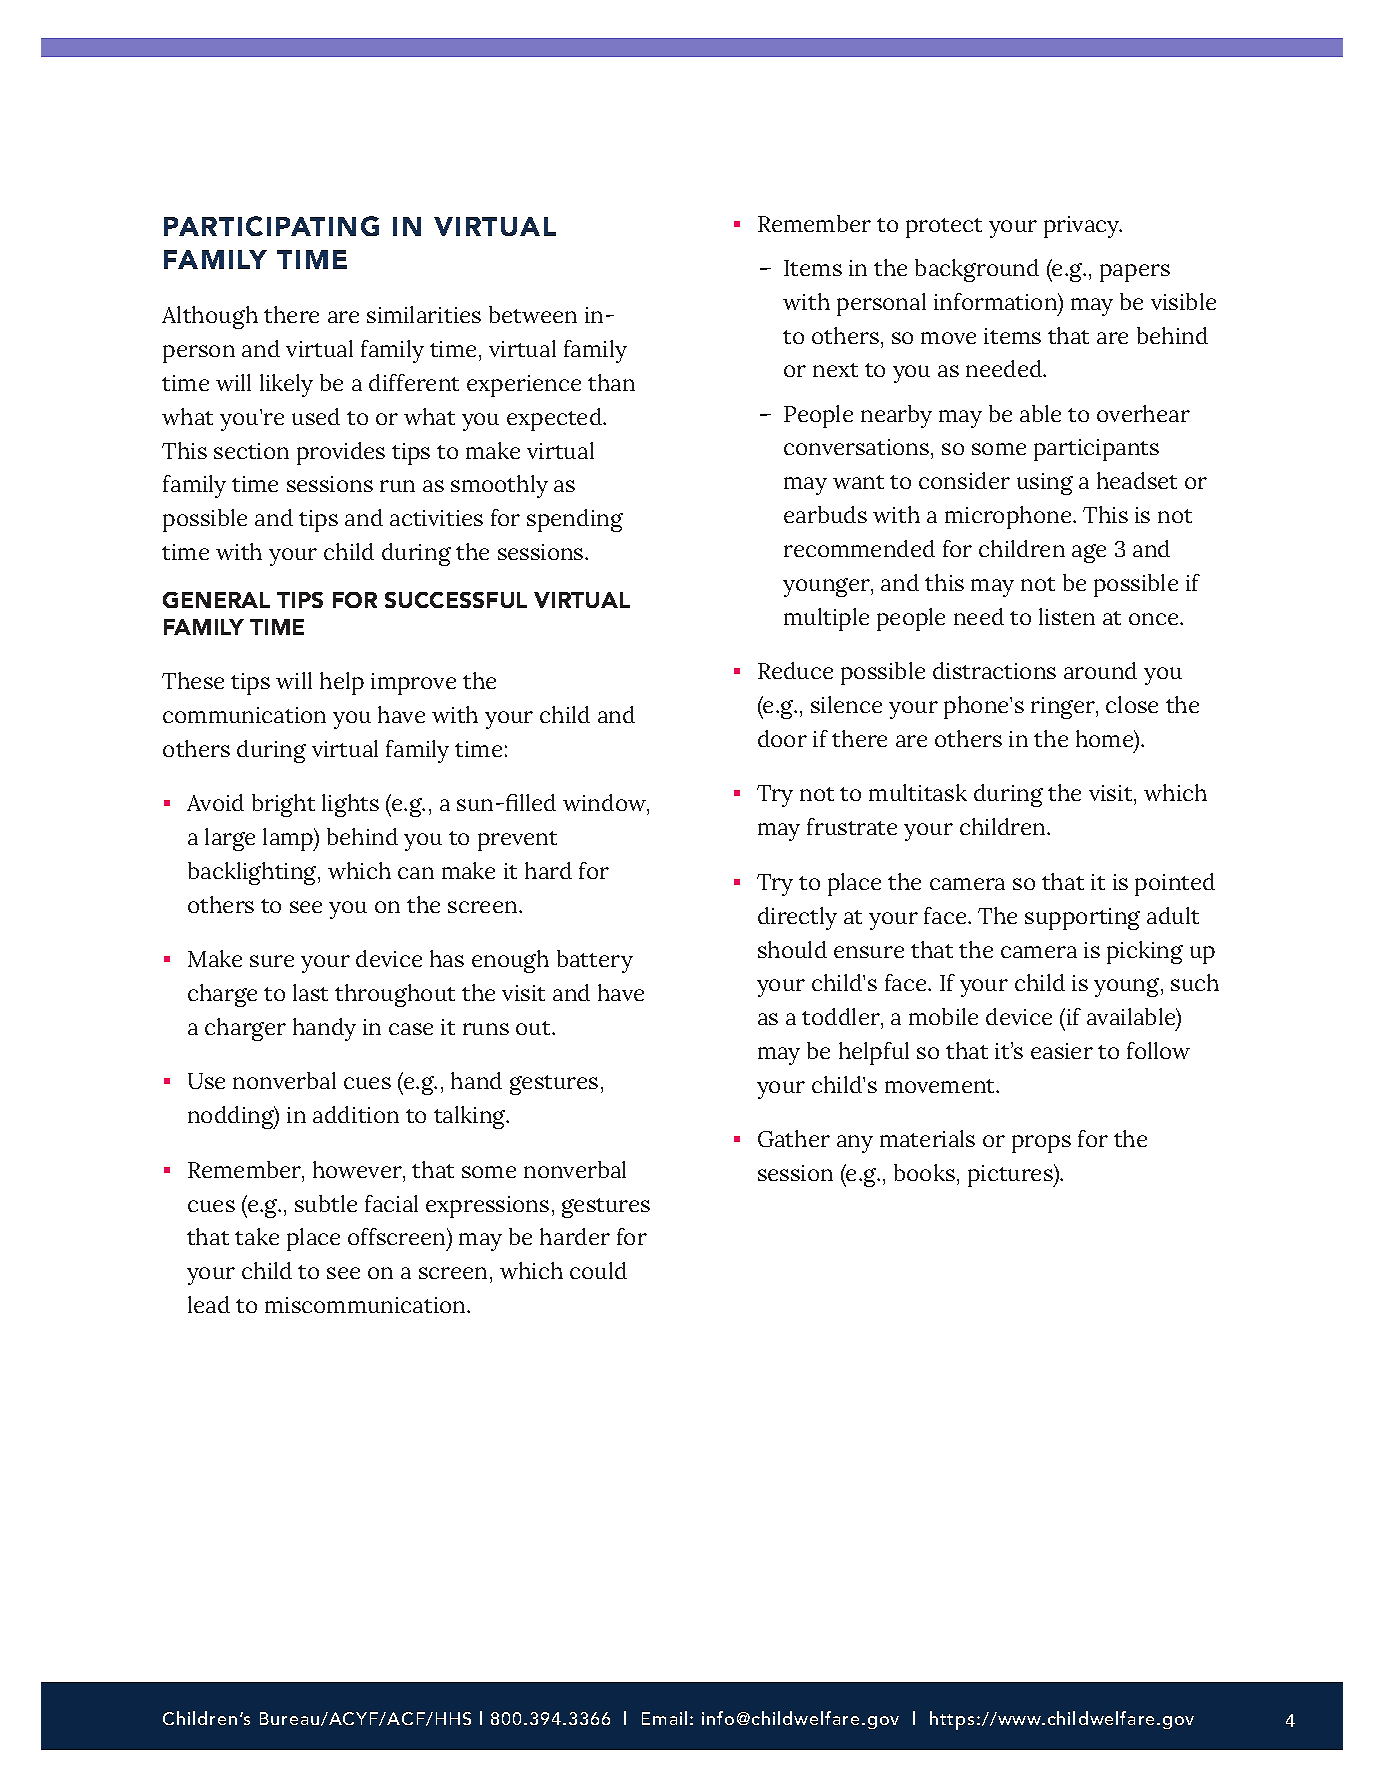 This screenshot has height=1791, width=1384. What do you see at coordinates (664, 1718) in the screenshot?
I see `Email` at bounding box center [664, 1718].
